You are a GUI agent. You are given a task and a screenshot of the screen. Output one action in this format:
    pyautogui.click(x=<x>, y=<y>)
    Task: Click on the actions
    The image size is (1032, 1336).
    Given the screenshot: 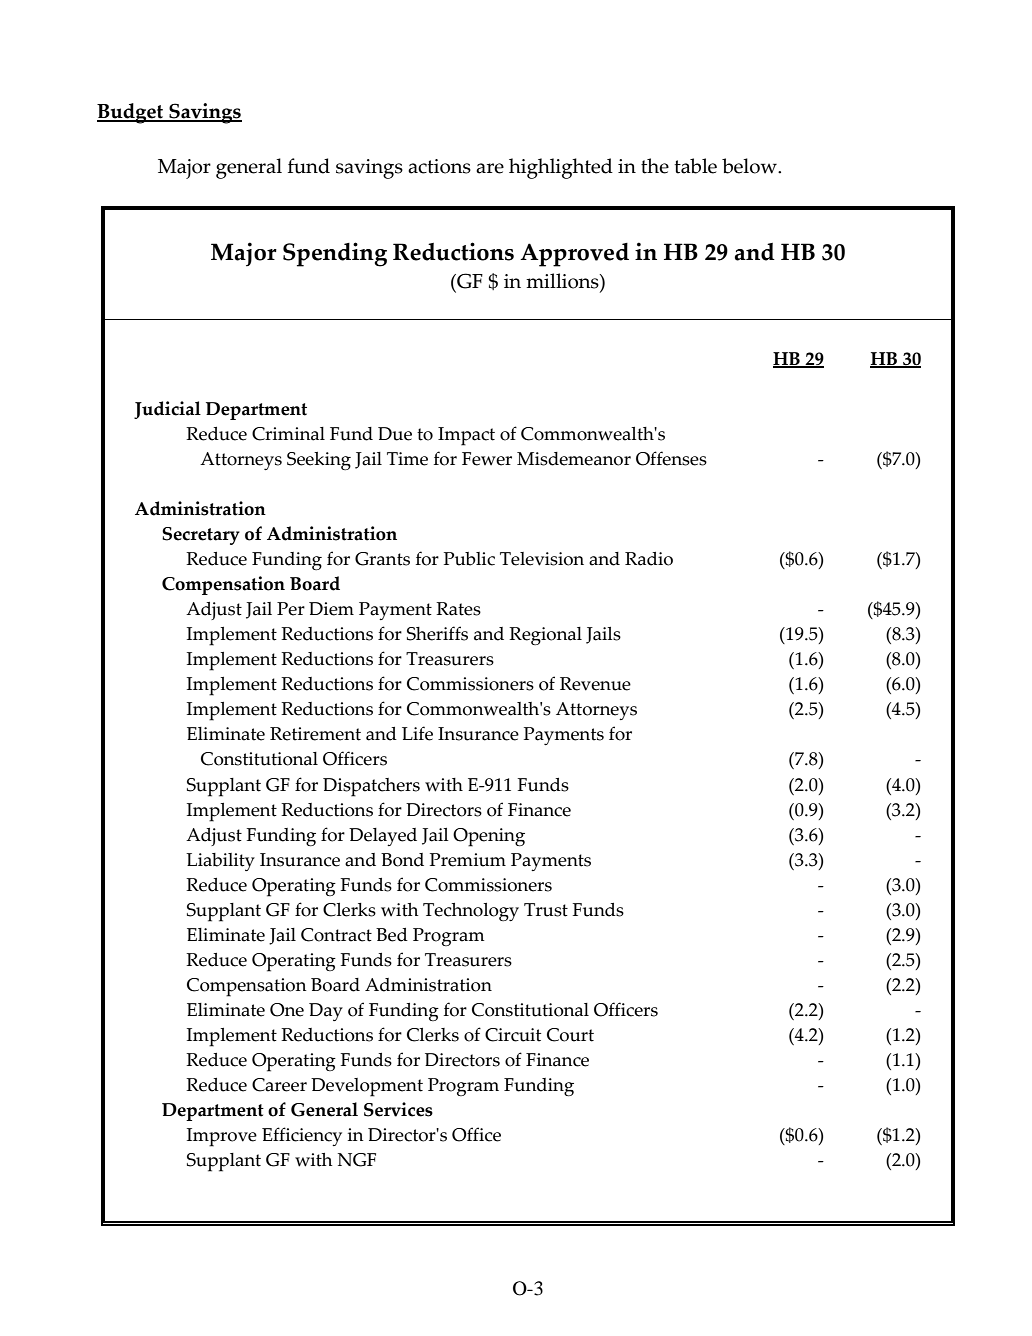 What is the action you would take?
    pyautogui.click(x=439, y=166)
